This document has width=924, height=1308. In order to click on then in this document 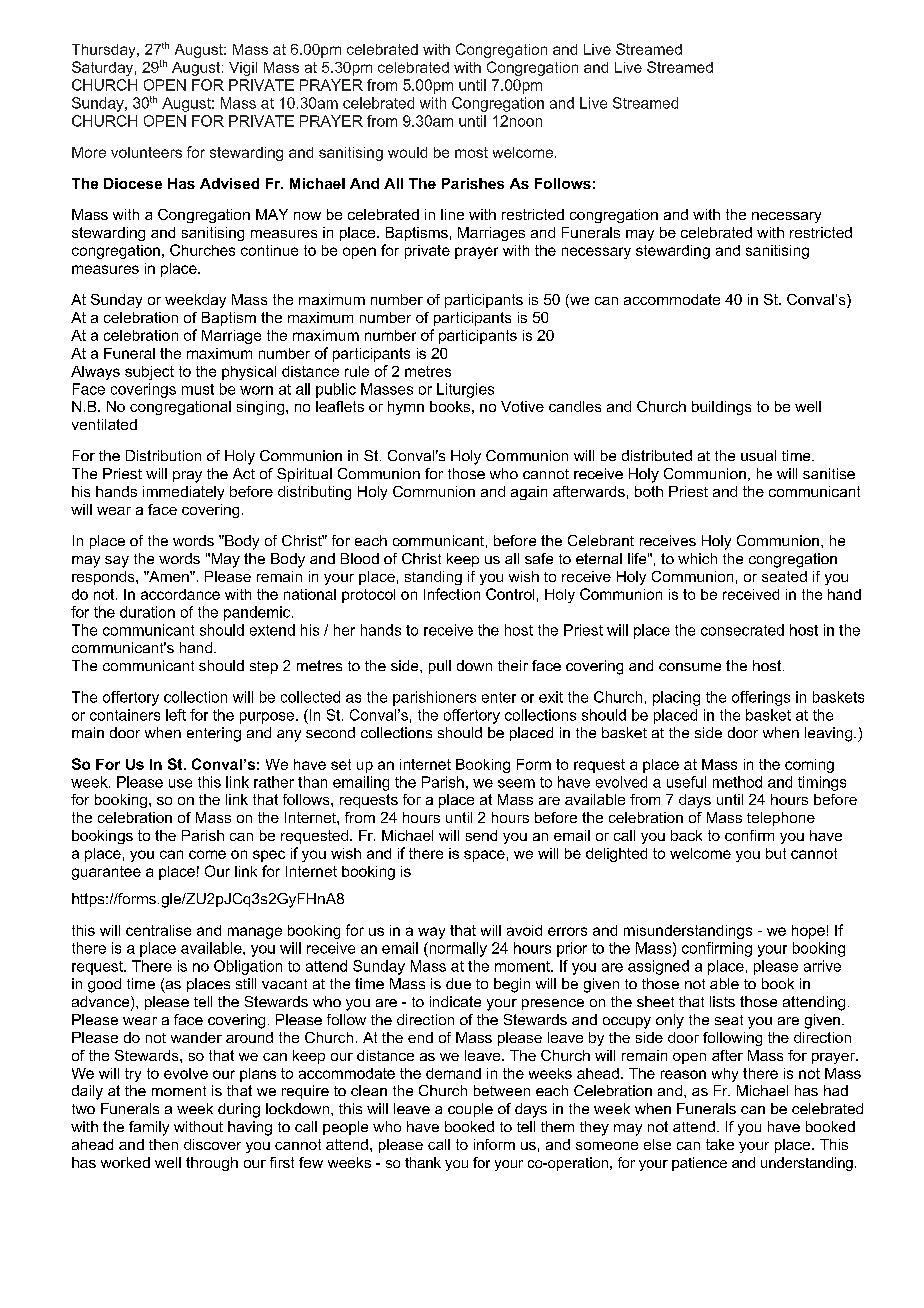, I will do `click(163, 1144)`.
